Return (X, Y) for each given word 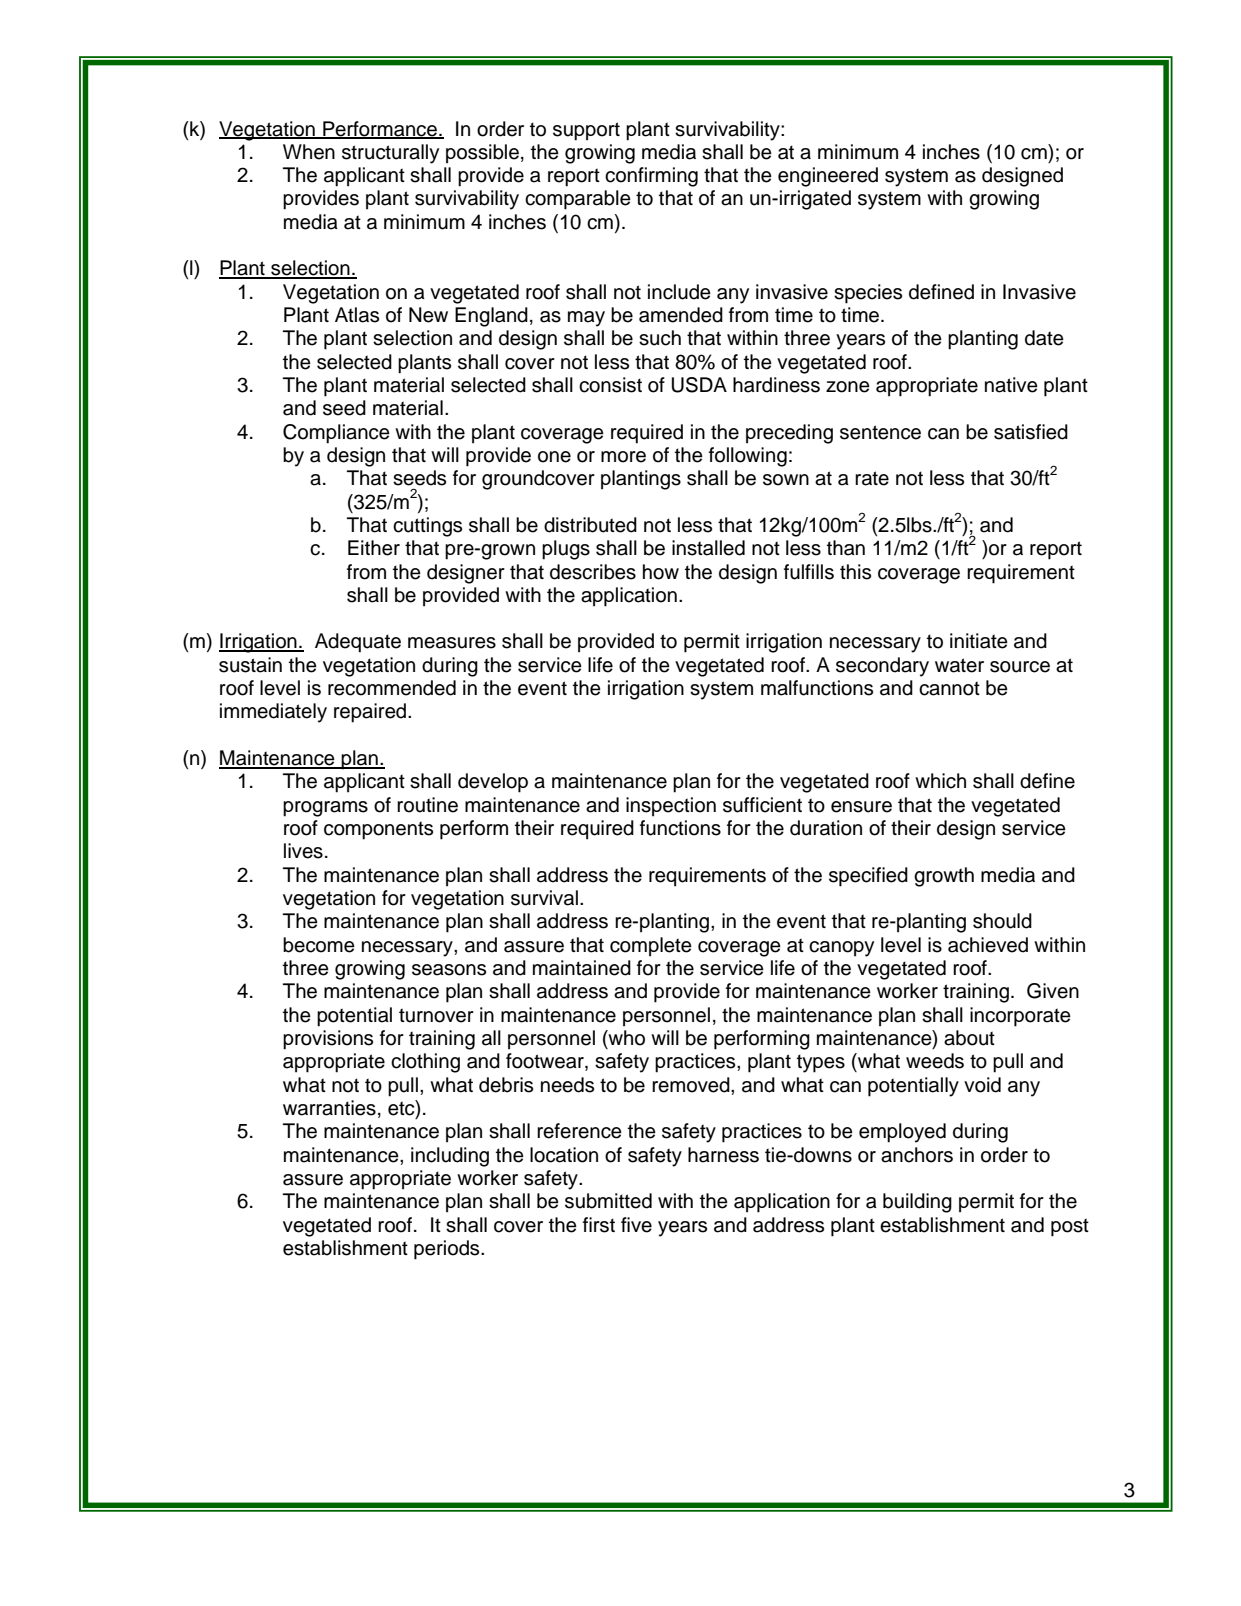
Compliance (336, 434)
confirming (651, 177)
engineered (828, 177)
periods (448, 1250)
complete (651, 947)
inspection (671, 807)
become (319, 945)
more (623, 457)
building (917, 1203)
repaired (371, 713)
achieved (988, 945)
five (636, 1225)
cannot (949, 688)
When (309, 152)
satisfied (1031, 432)
